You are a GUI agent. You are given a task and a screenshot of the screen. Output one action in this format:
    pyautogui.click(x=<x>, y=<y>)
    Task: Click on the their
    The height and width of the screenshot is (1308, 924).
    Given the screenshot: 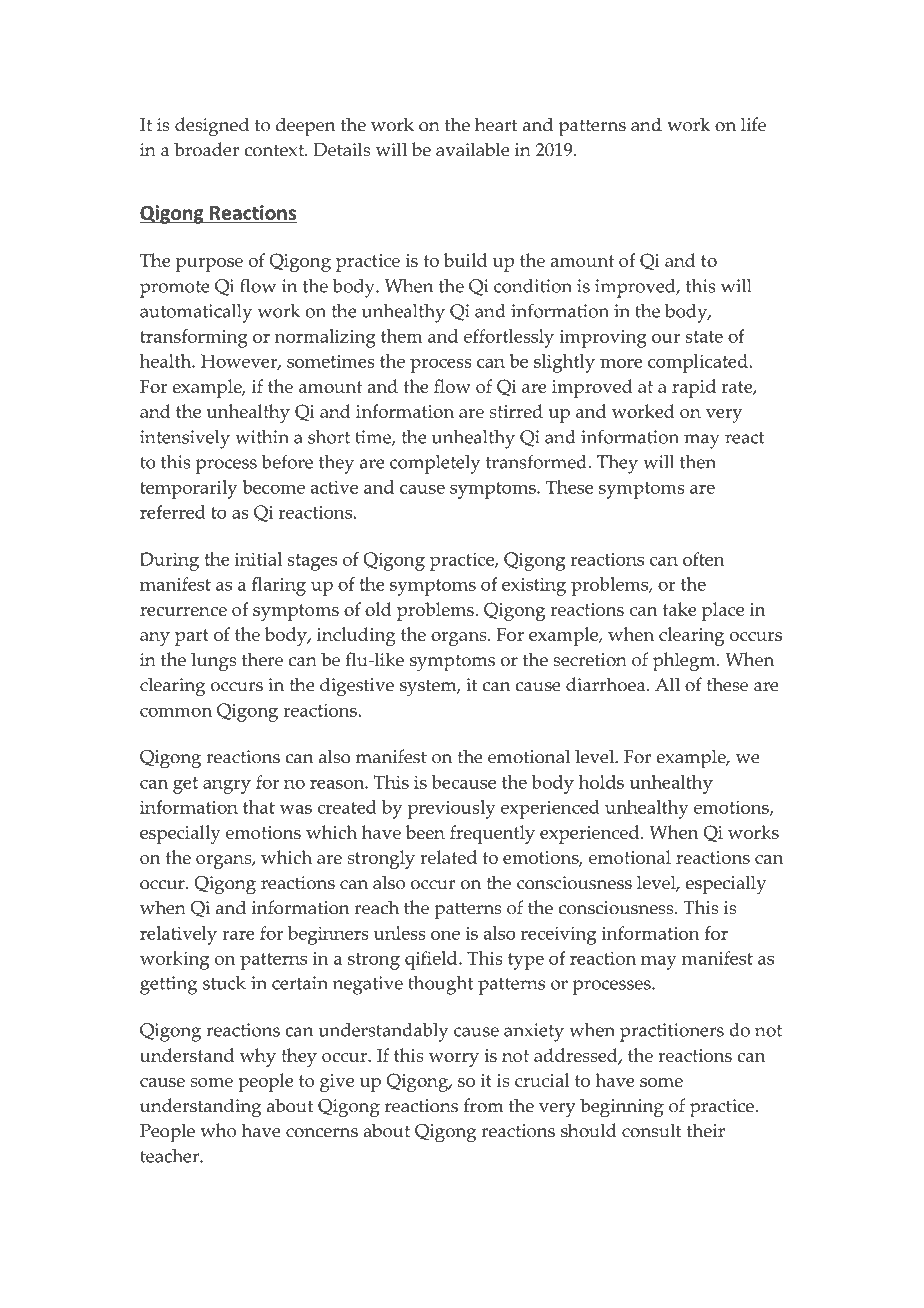 What is the action you would take?
    pyautogui.click(x=706, y=1130)
